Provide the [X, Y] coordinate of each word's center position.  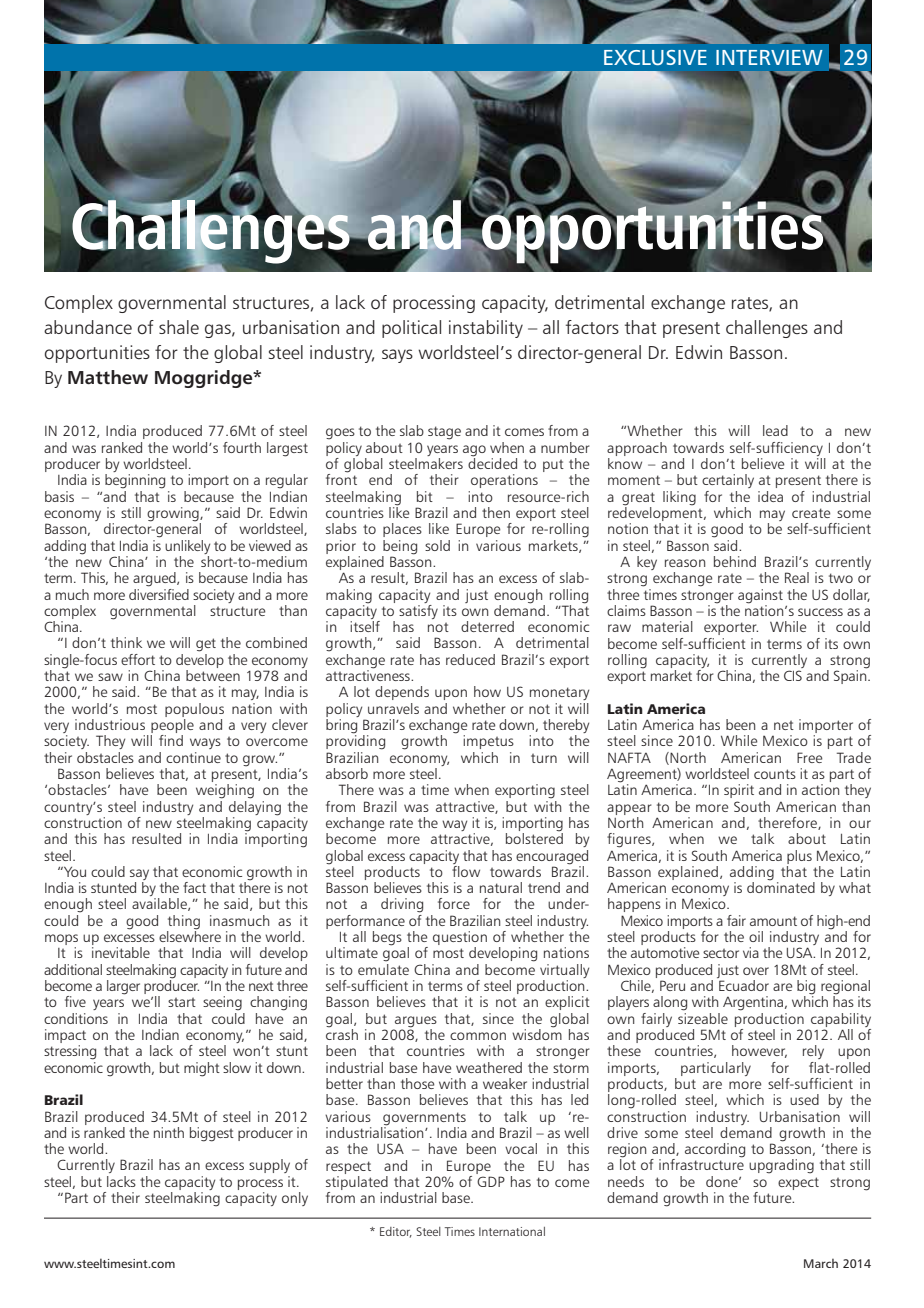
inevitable [121, 952]
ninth [169, 1132]
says [397, 356]
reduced [470, 659]
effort [138, 659]
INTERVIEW [769, 57]
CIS [793, 675]
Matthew [108, 377]
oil [756, 936]
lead [775, 430]
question [460, 939]
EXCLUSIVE [655, 57]
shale [179, 327]
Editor [396, 1232]
